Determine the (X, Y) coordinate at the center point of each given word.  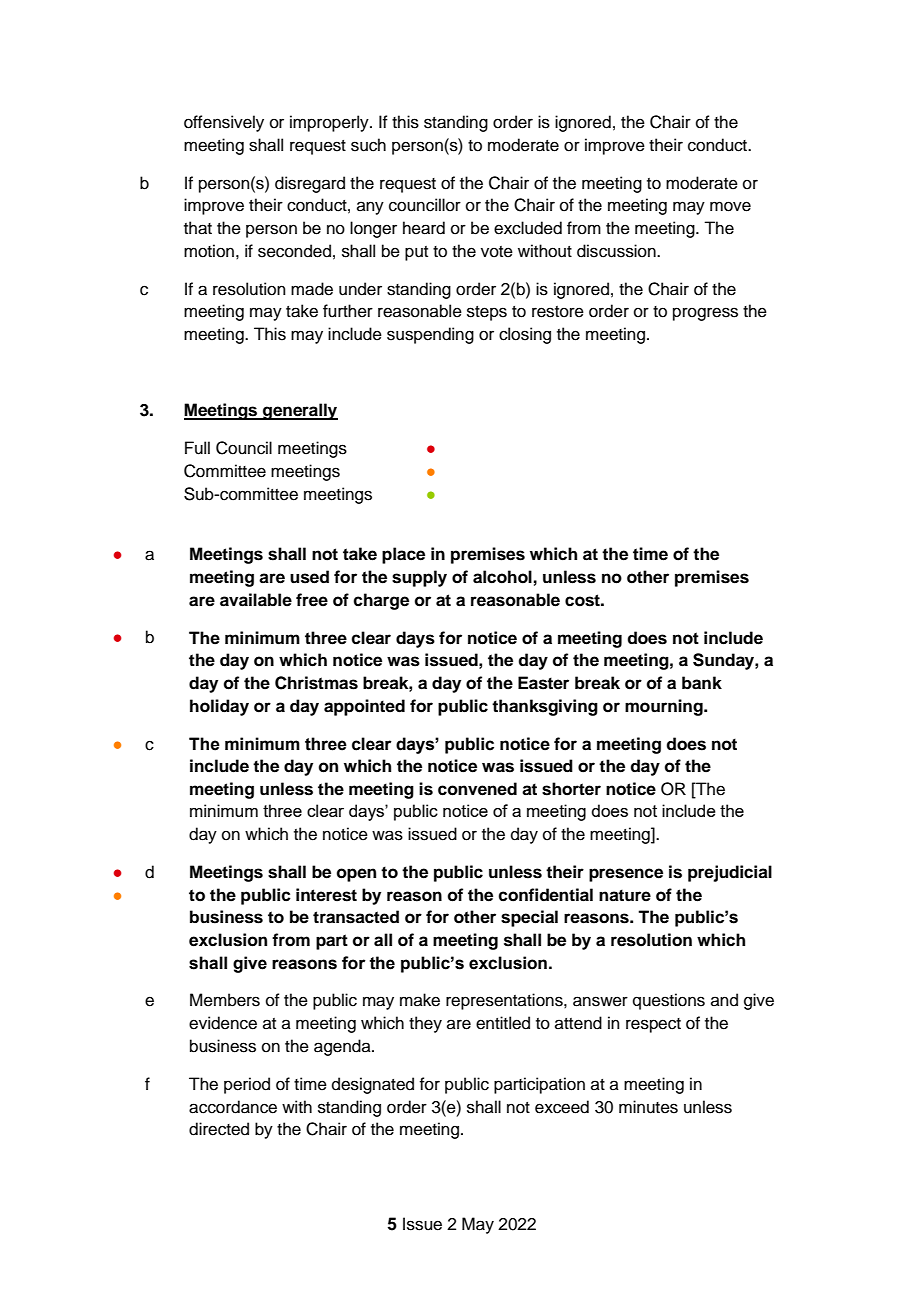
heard (424, 228)
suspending (430, 335)
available (256, 600)
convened (477, 789)
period (247, 1085)
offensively (224, 123)
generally (299, 411)
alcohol (502, 577)
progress (705, 314)
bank (702, 683)
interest (326, 895)
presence (626, 875)
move (730, 206)
